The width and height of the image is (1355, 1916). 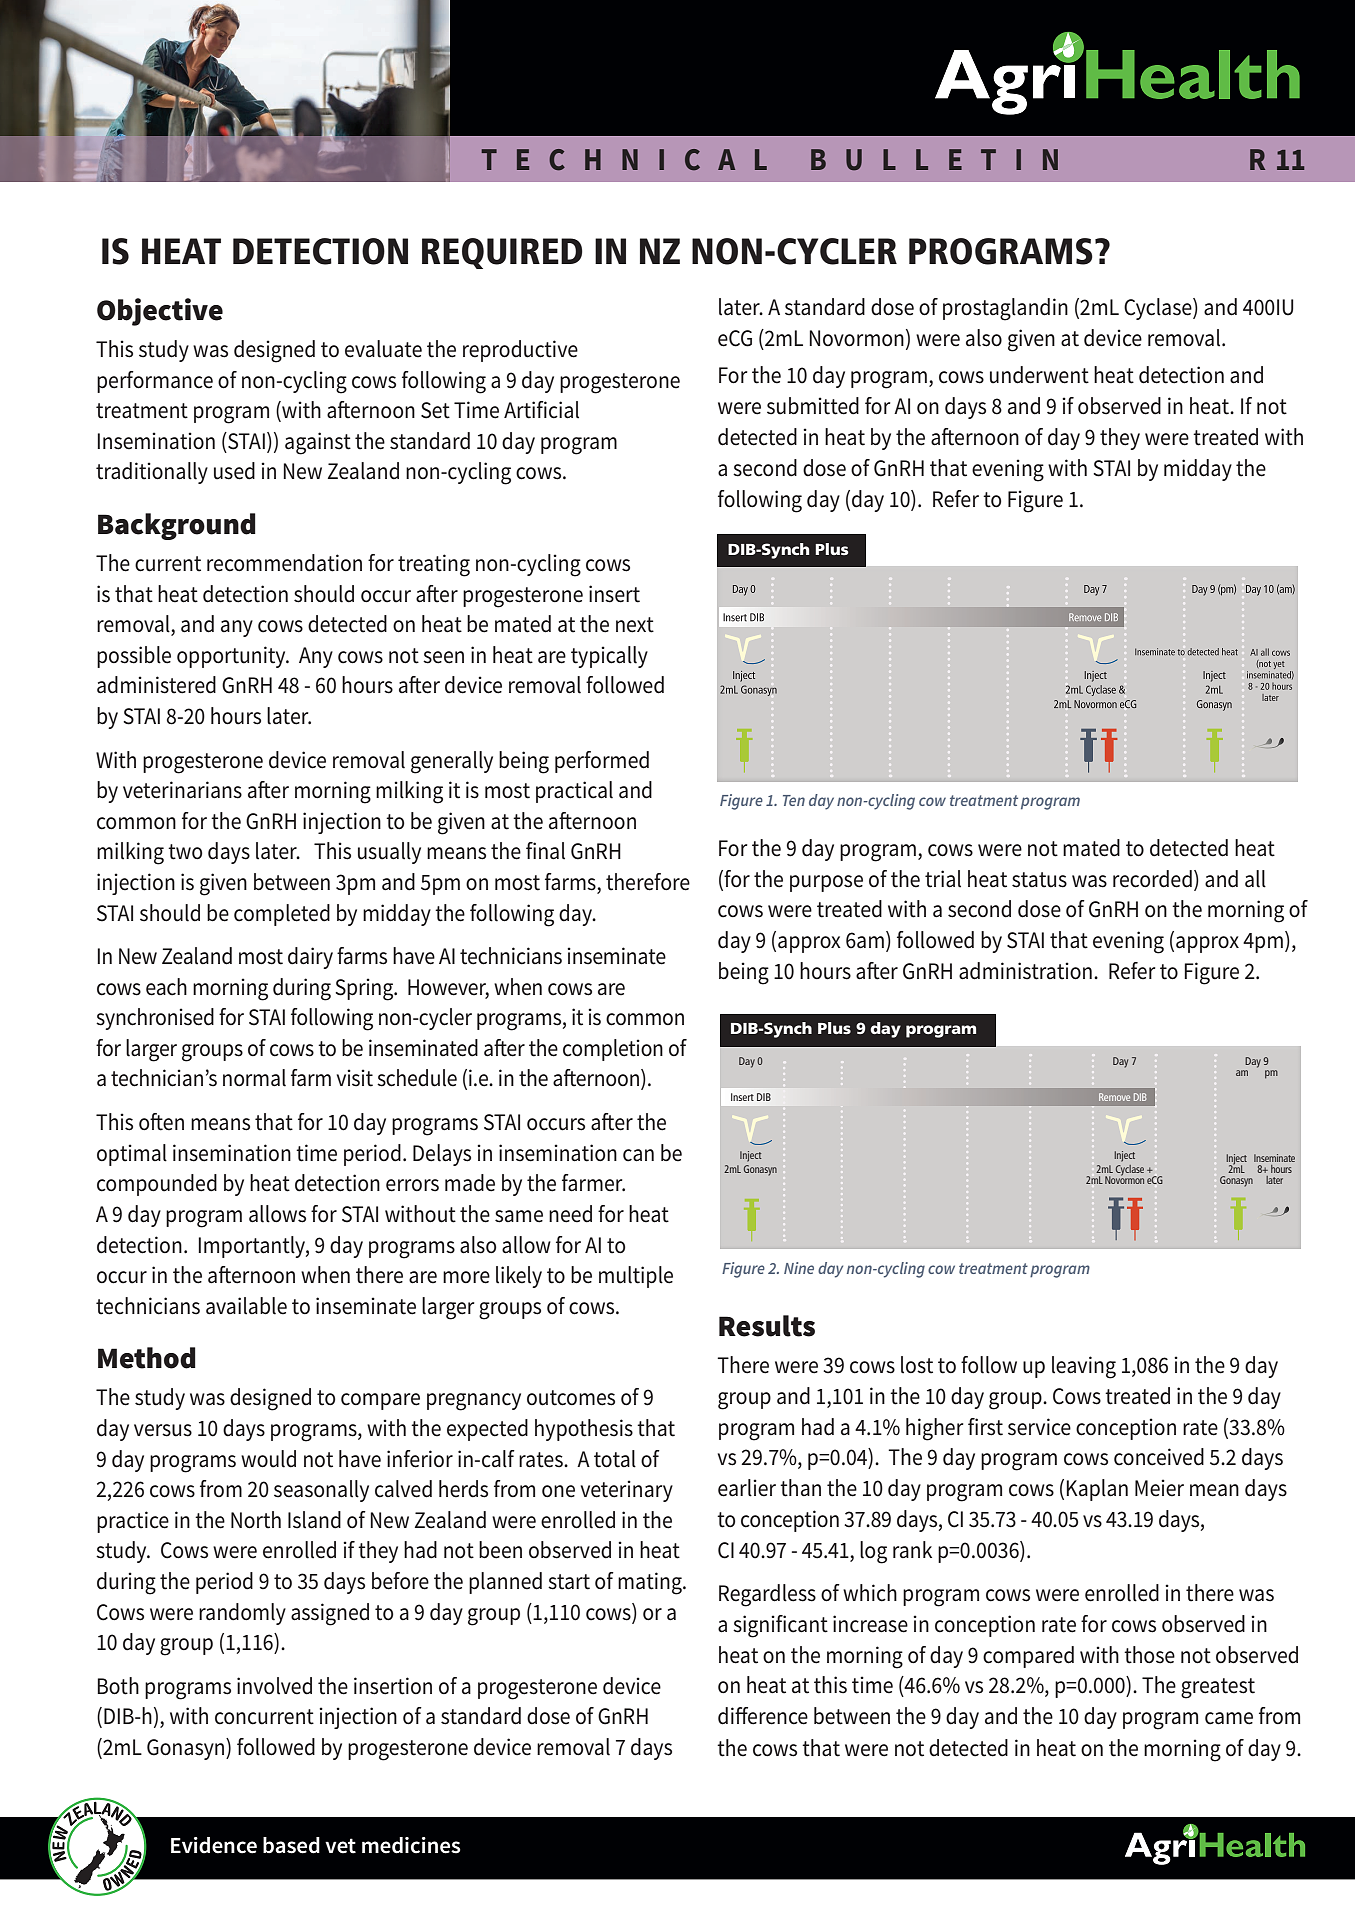 What do you see at coordinates (156, 685) in the image?
I see `administered` at bounding box center [156, 685].
